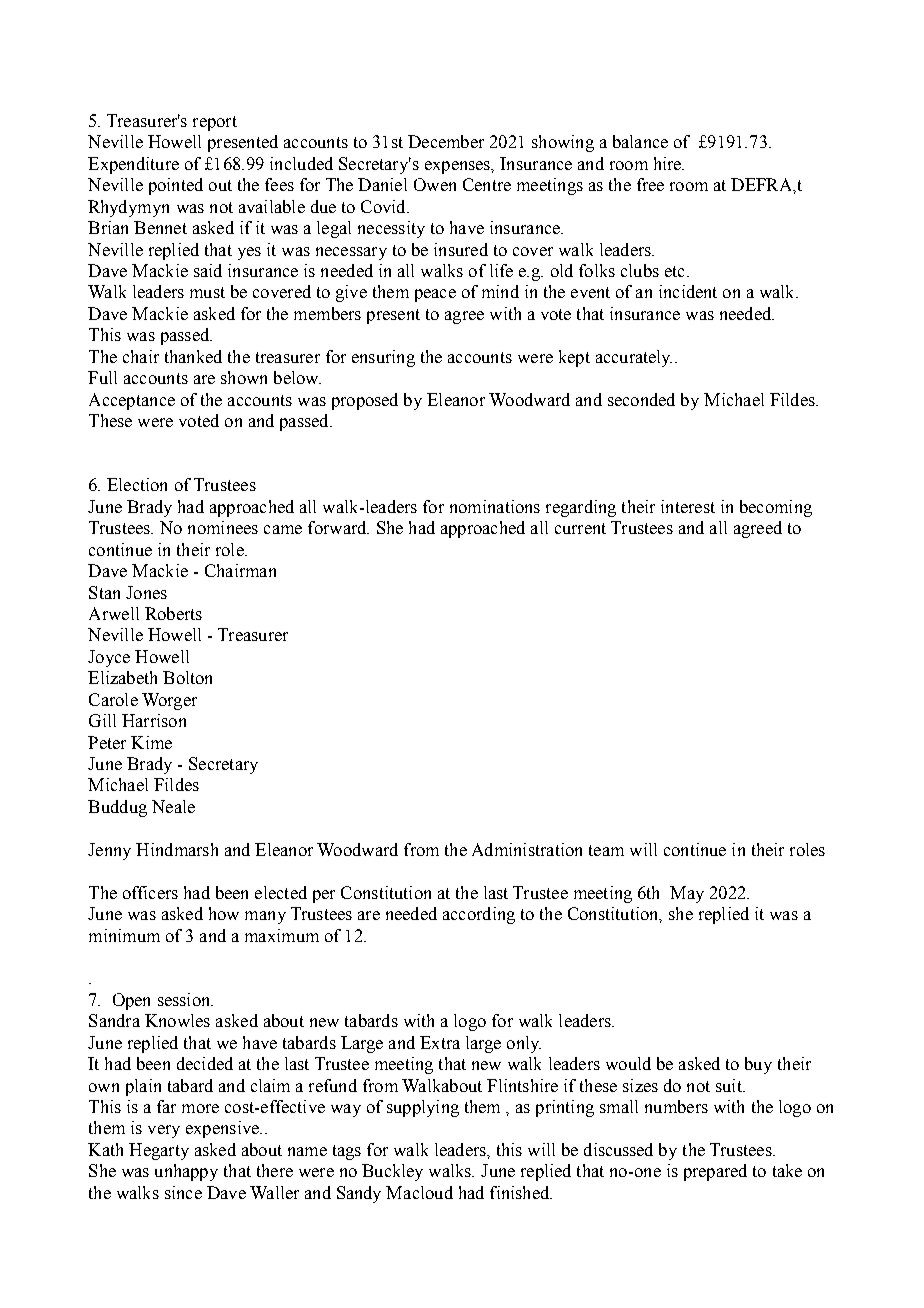 This screenshot has height=1308, width=924. I want to click on Buckley, so click(392, 1172).
